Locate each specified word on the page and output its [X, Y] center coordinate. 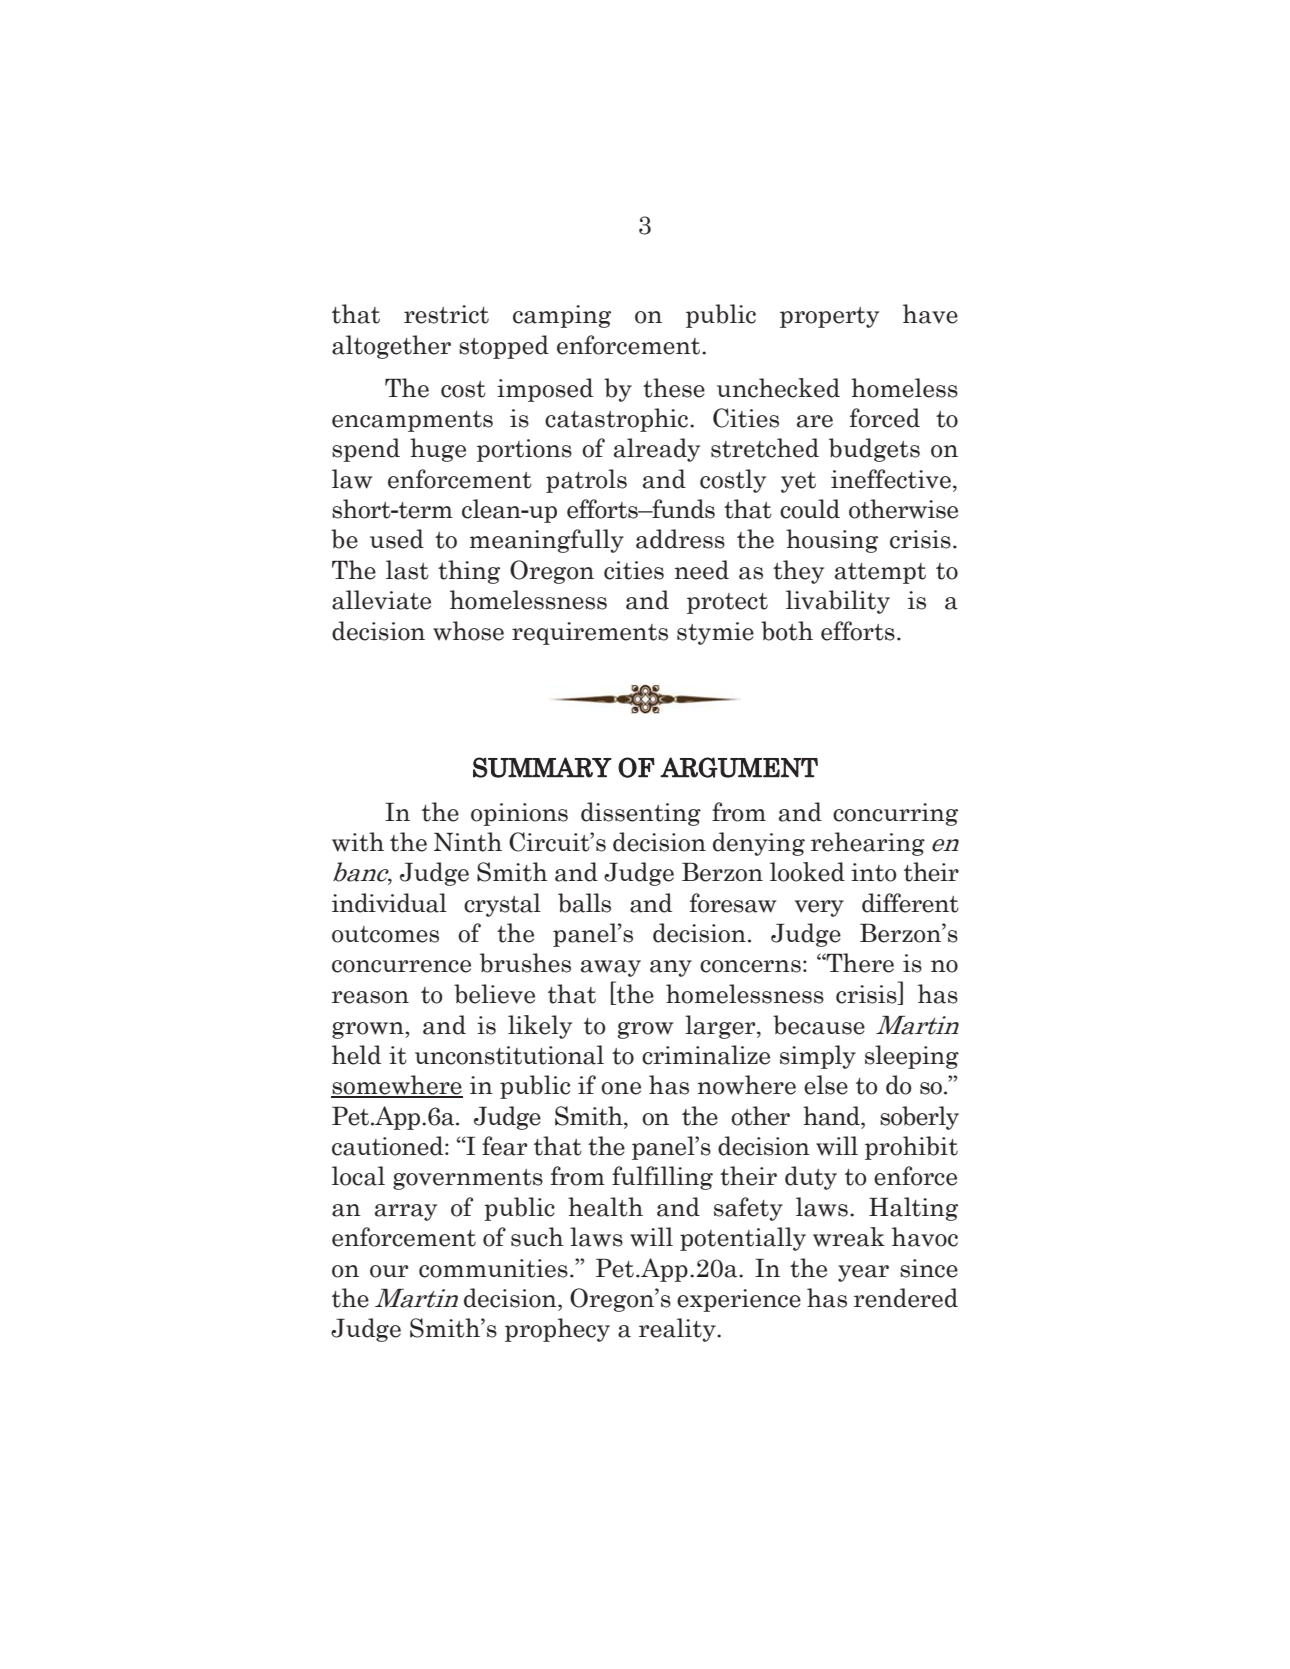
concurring [895, 814]
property [829, 317]
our [389, 1271]
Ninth [468, 842]
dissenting [641, 814]
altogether [391, 347]
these [674, 388]
